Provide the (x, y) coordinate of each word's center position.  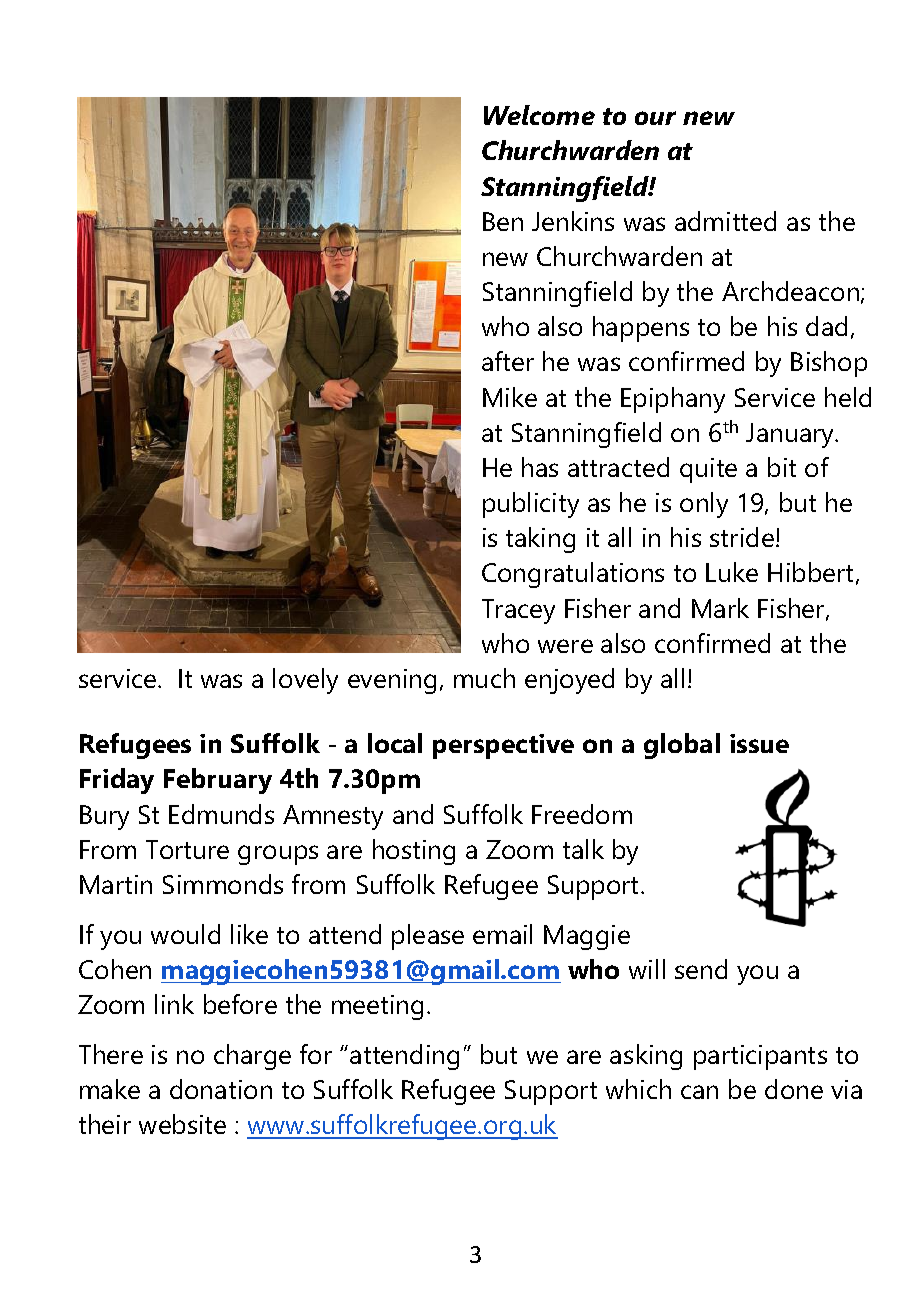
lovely (305, 681)
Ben (503, 221)
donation (221, 1089)
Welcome (539, 115)
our (655, 118)
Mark (720, 608)
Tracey (518, 611)
